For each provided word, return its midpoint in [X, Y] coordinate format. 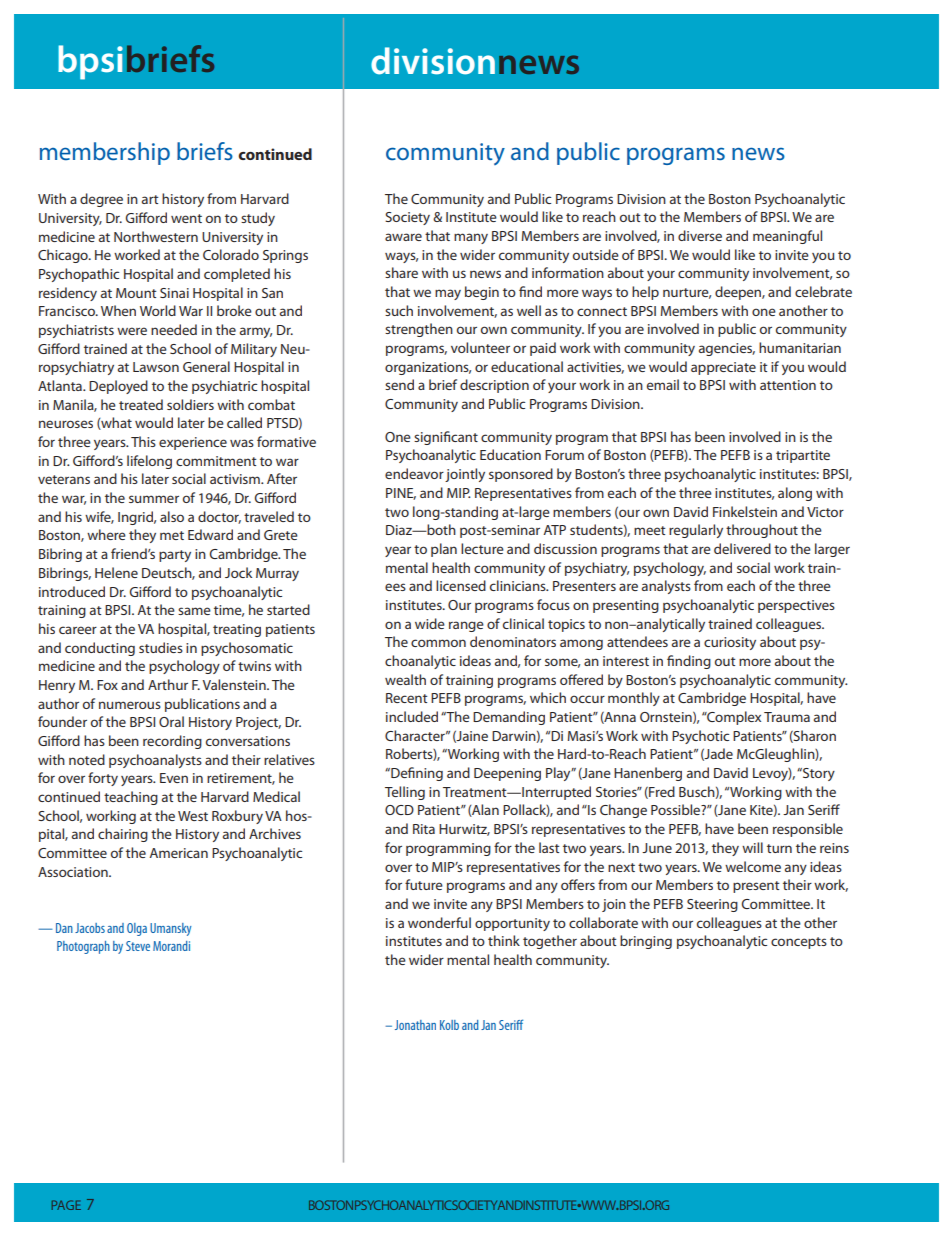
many [471, 238]
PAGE [66, 1205]
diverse [700, 235]
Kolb [449, 1025]
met [172, 535]
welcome [753, 866]
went [186, 218]
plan [444, 550]
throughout [762, 531]
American [178, 853]
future [424, 884]
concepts [799, 943]
